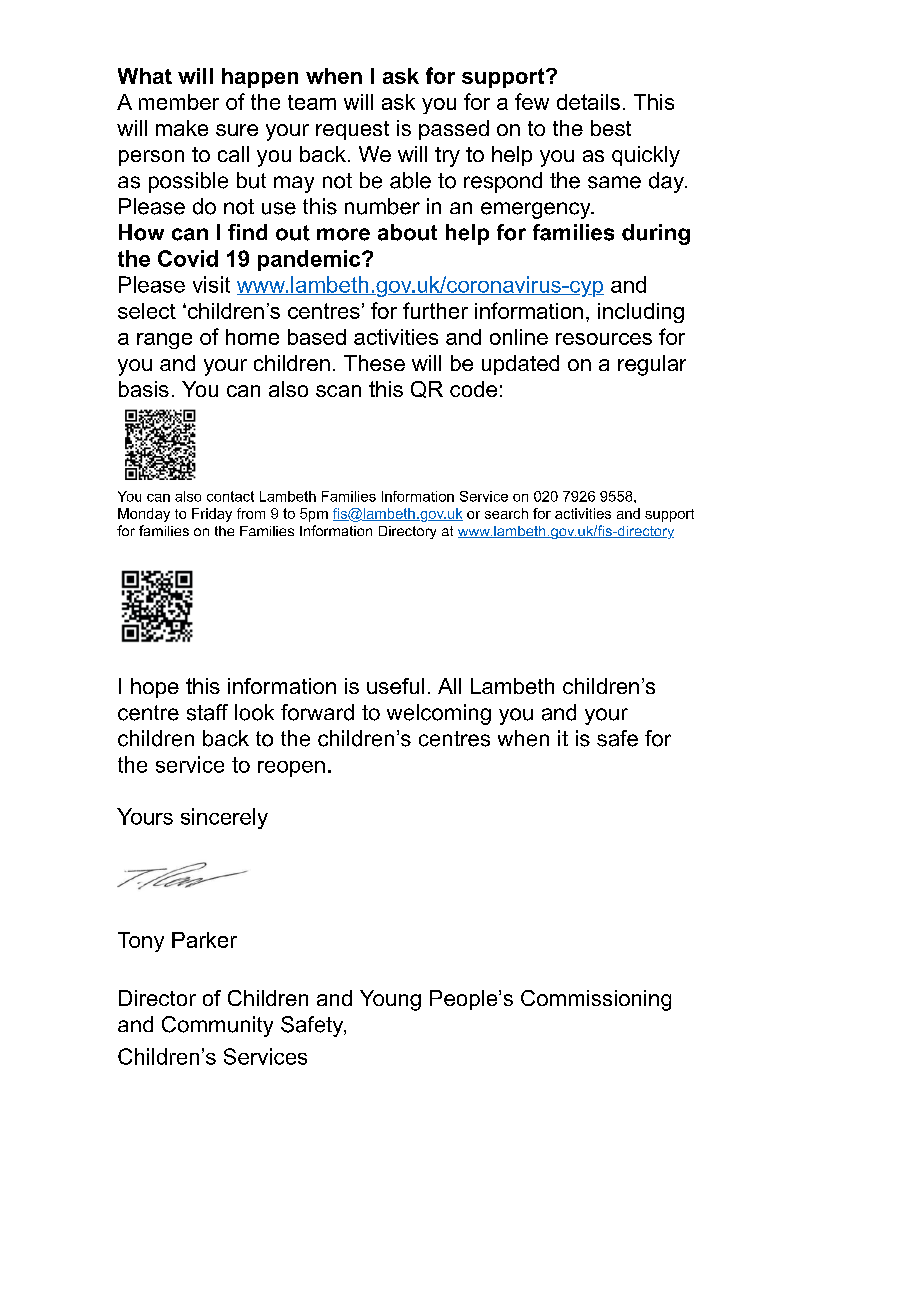 This screenshot has width=924, height=1308. What do you see at coordinates (596, 1000) in the screenshot?
I see `Commissioning` at bounding box center [596, 1000].
